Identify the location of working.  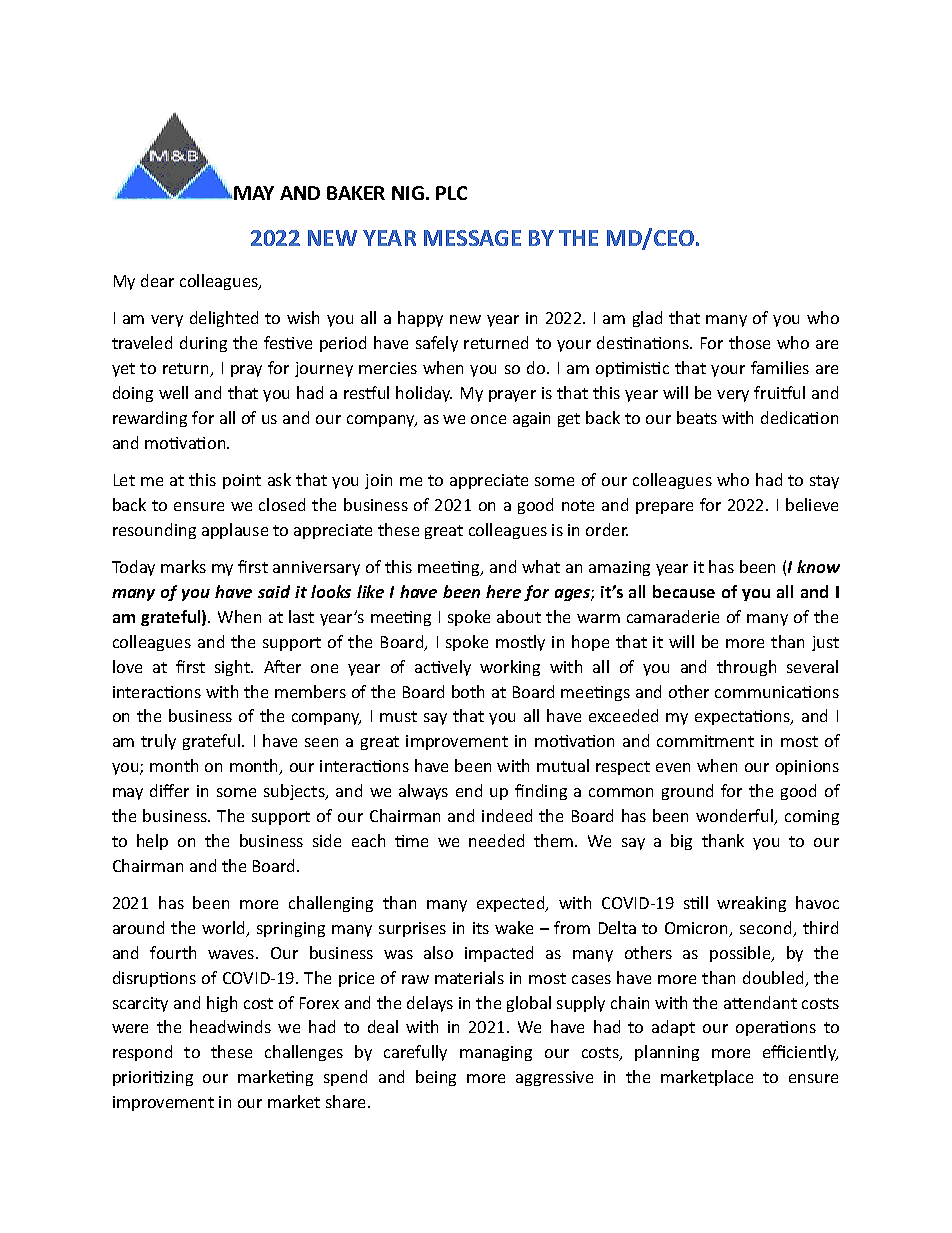
(510, 668).
